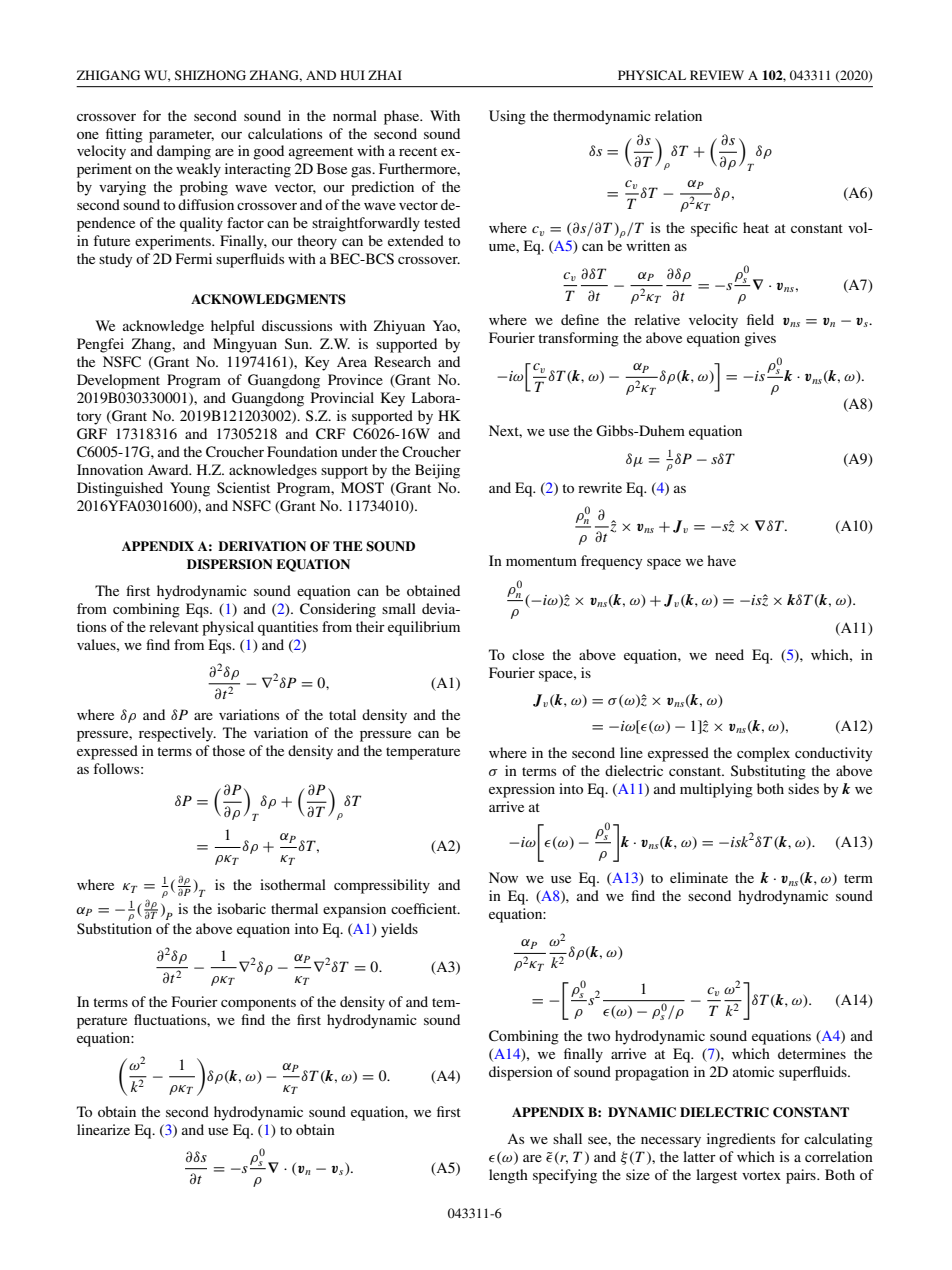  What do you see at coordinates (174, 626) in the screenshot?
I see `relevant` at bounding box center [174, 626].
